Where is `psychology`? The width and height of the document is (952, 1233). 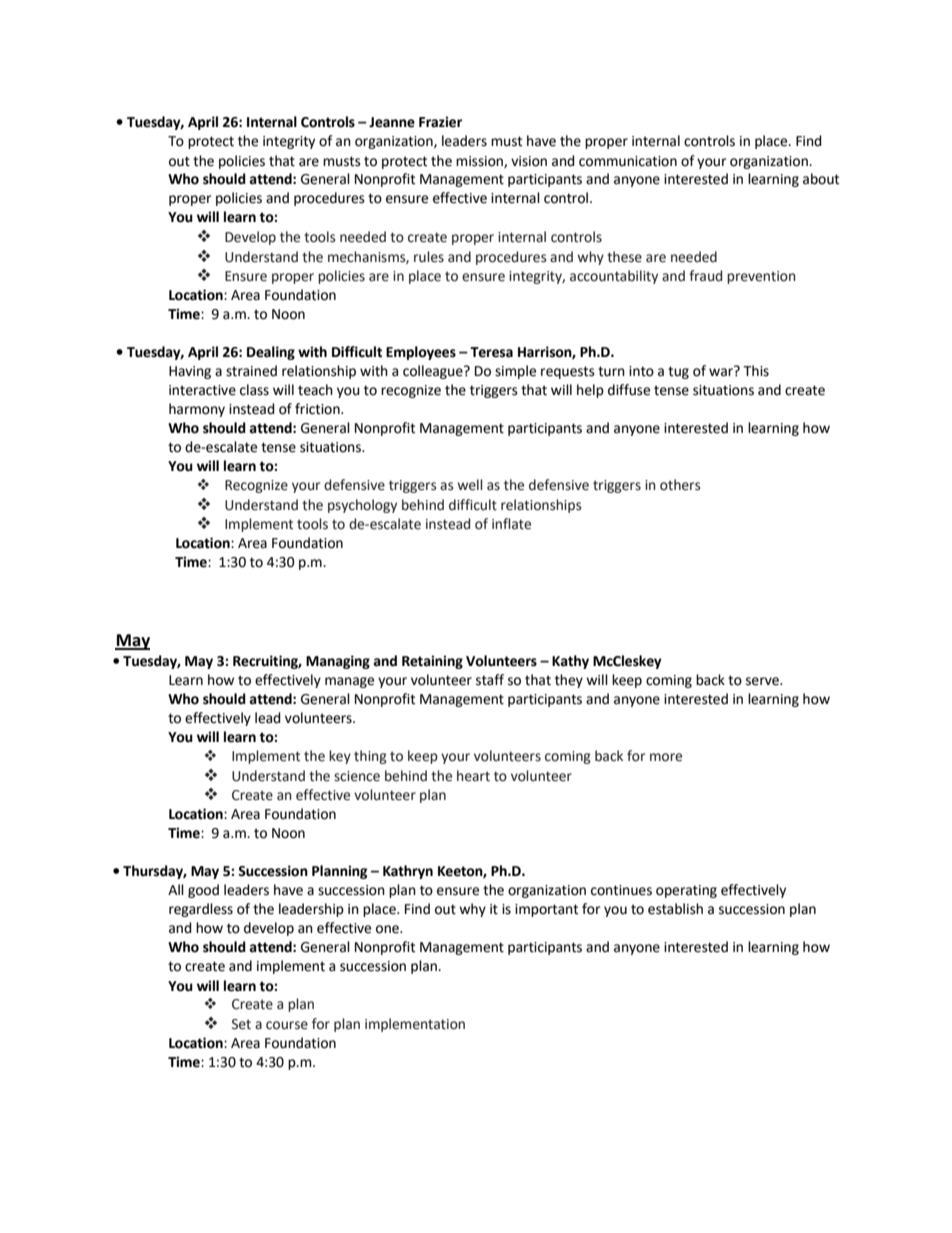
psychology is located at coordinates (362, 506).
